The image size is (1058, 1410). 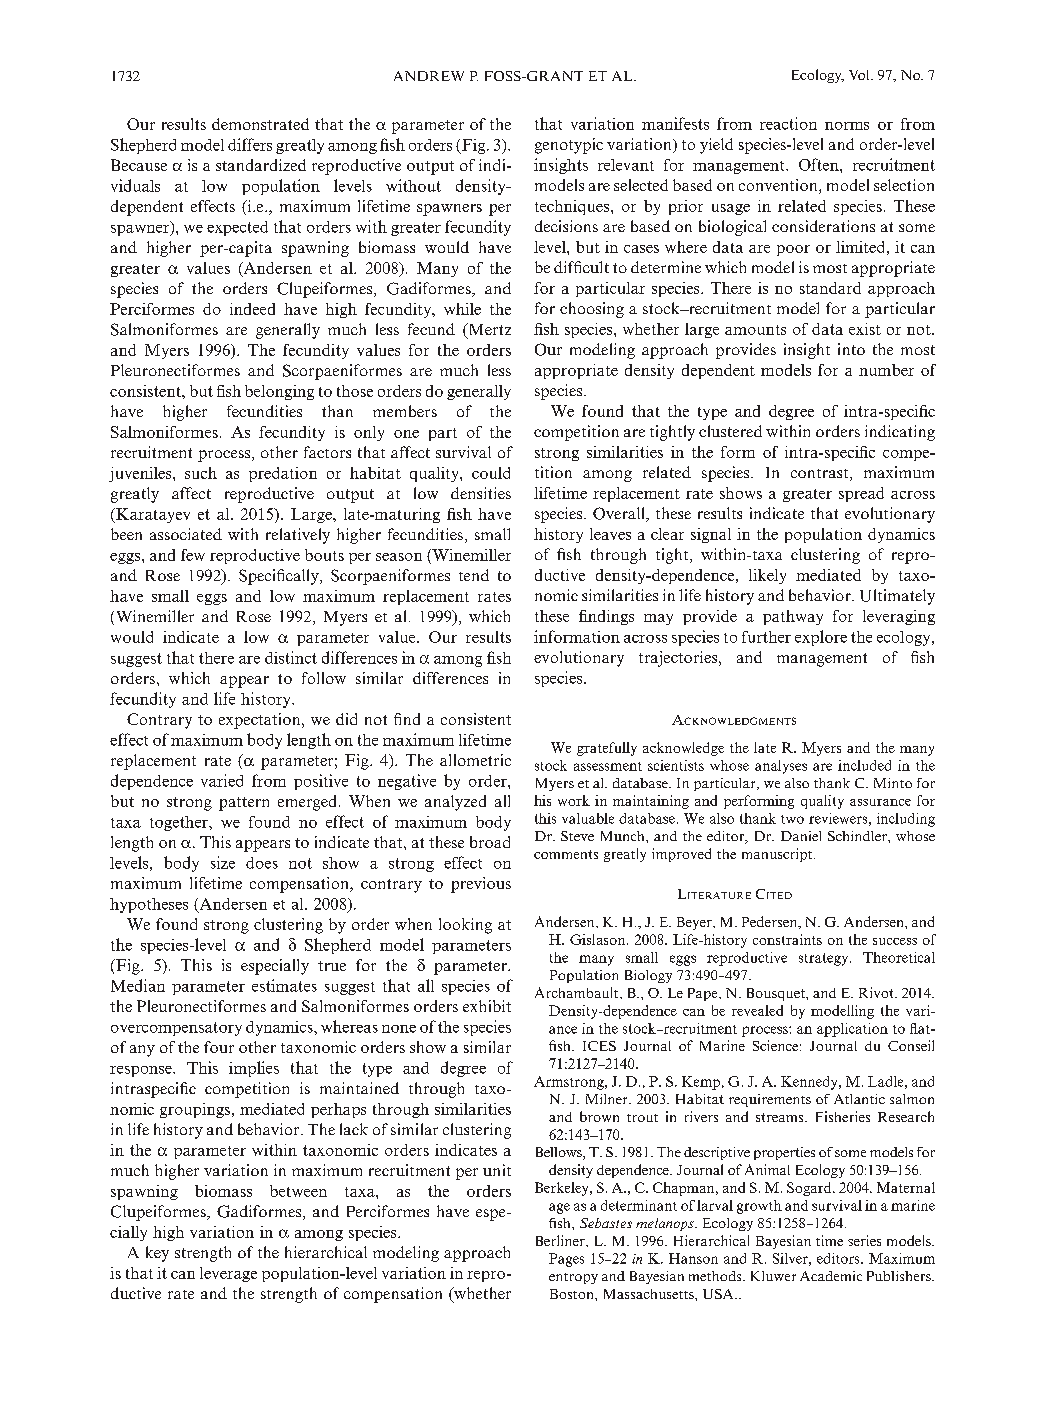 What do you see at coordinates (252, 309) in the document?
I see `indeed` at bounding box center [252, 309].
